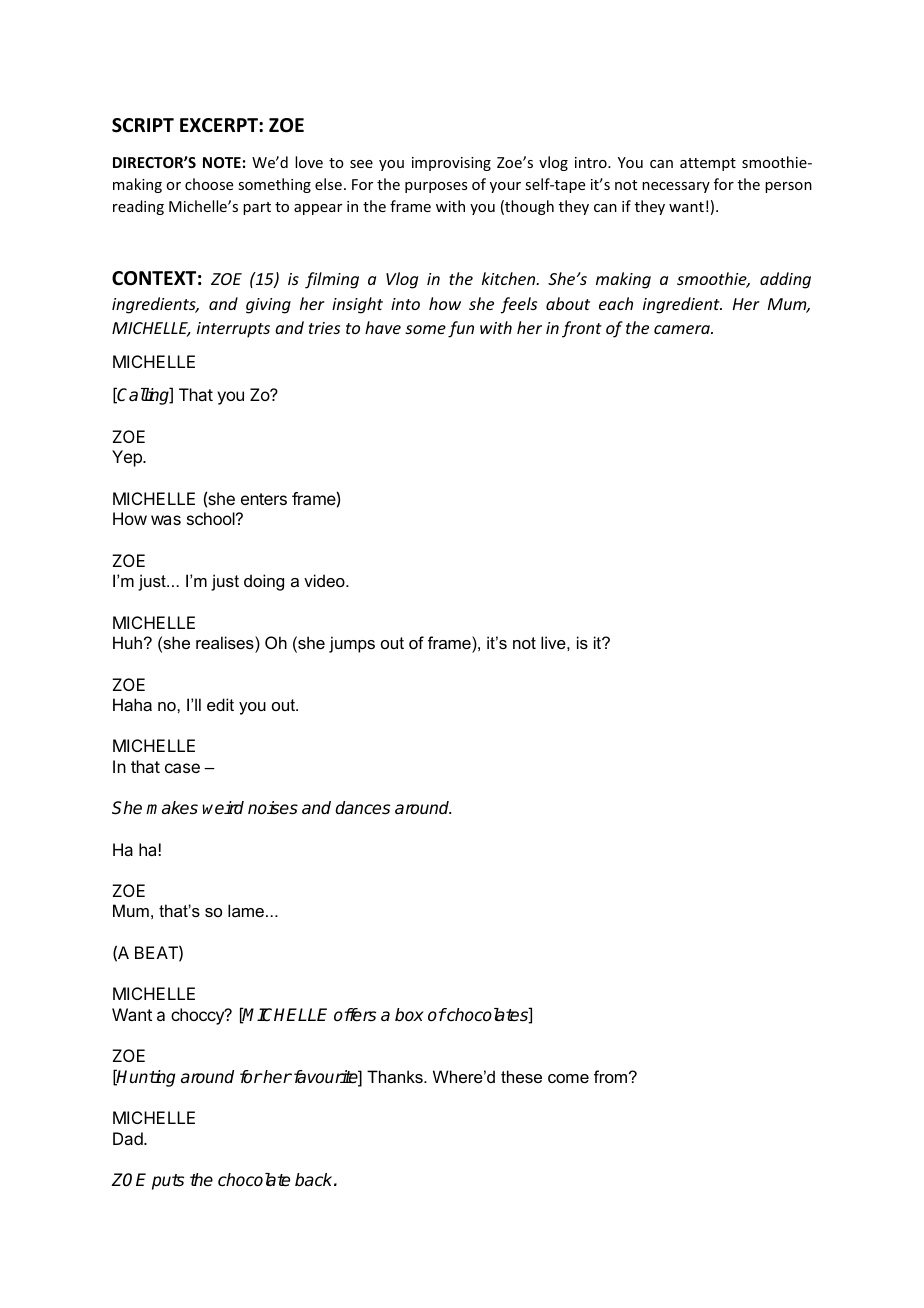 This page has width=924, height=1308. I want to click on interrupts, so click(233, 330).
